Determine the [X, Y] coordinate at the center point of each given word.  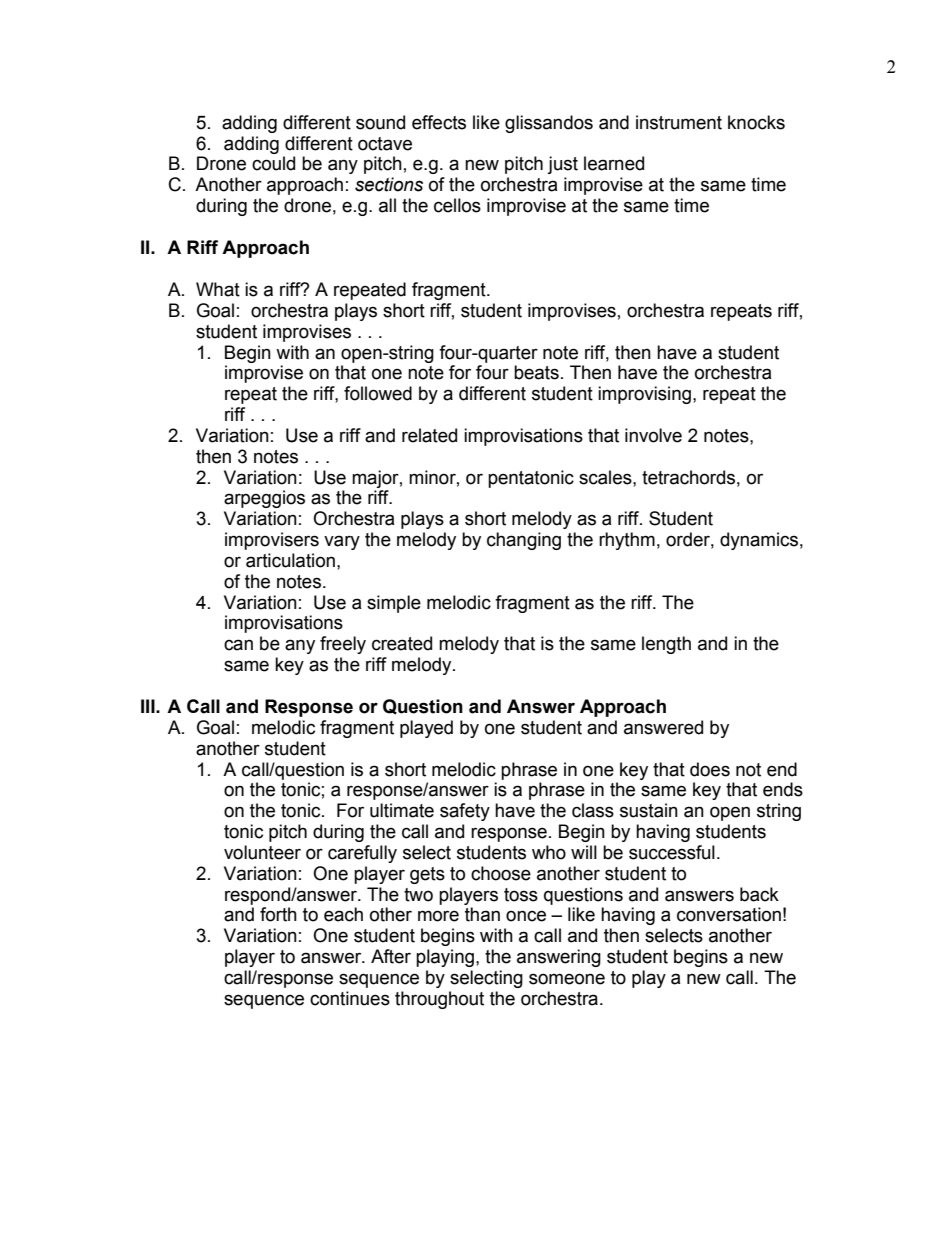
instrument [679, 122]
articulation [290, 560]
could [273, 163]
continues [350, 998]
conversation [729, 914]
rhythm [627, 541]
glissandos [549, 124]
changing [524, 541]
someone [567, 979]
